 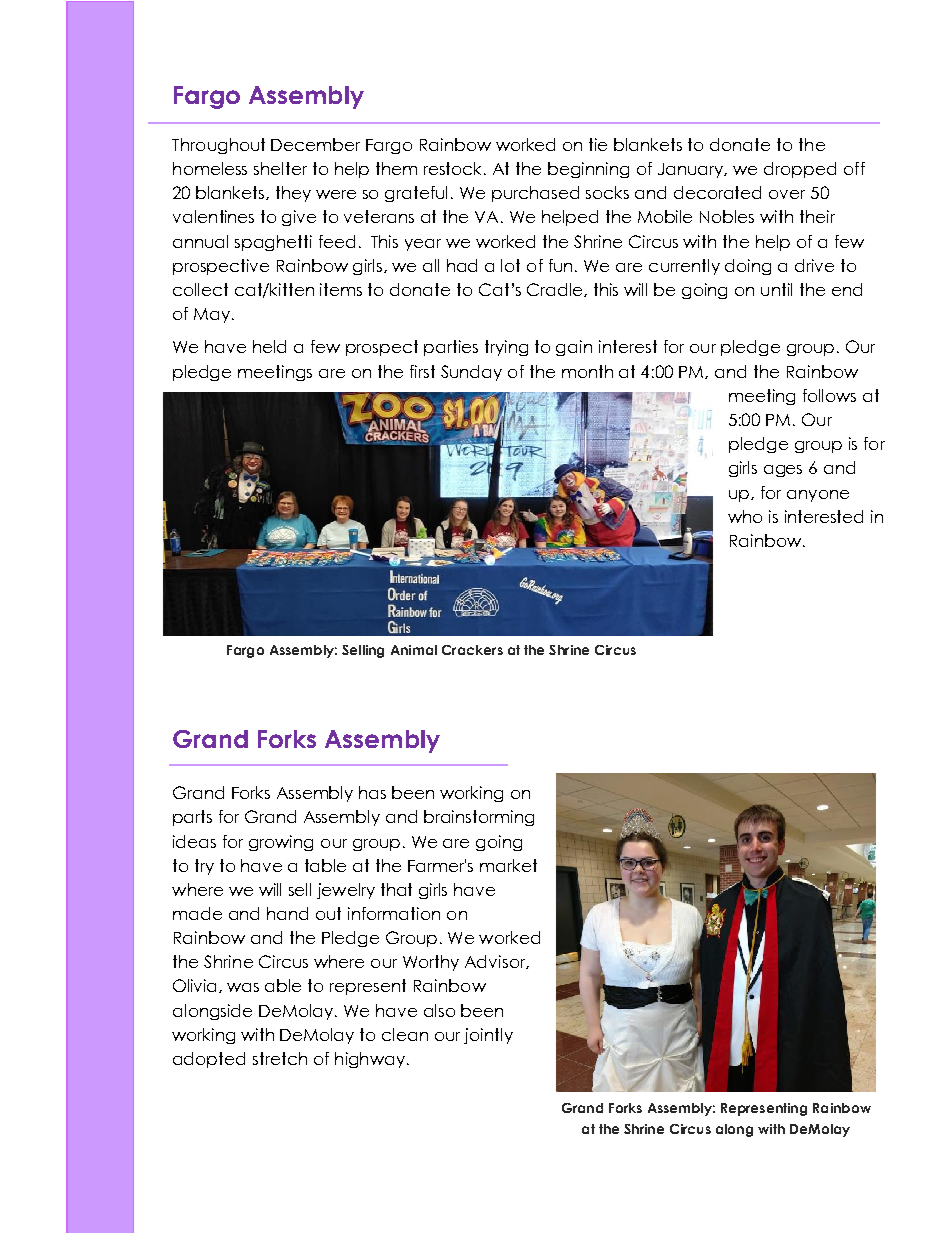 I want to click on purchased, so click(x=535, y=194).
